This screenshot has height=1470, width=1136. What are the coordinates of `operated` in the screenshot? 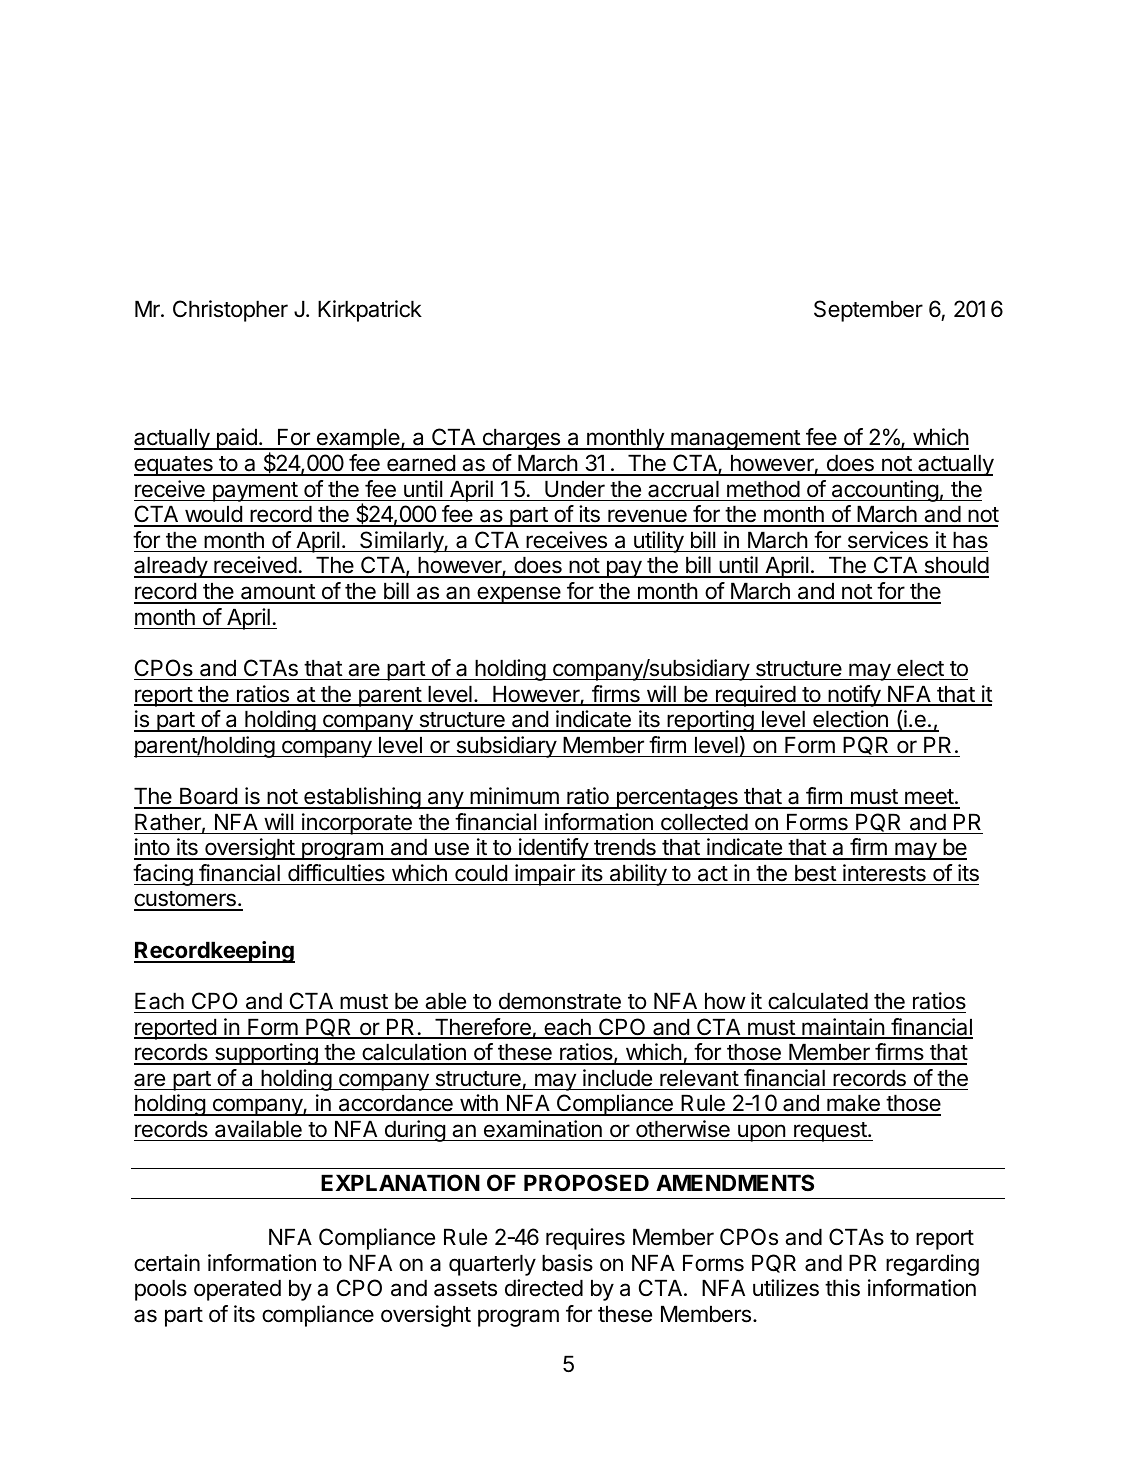 It's located at (237, 1290).
